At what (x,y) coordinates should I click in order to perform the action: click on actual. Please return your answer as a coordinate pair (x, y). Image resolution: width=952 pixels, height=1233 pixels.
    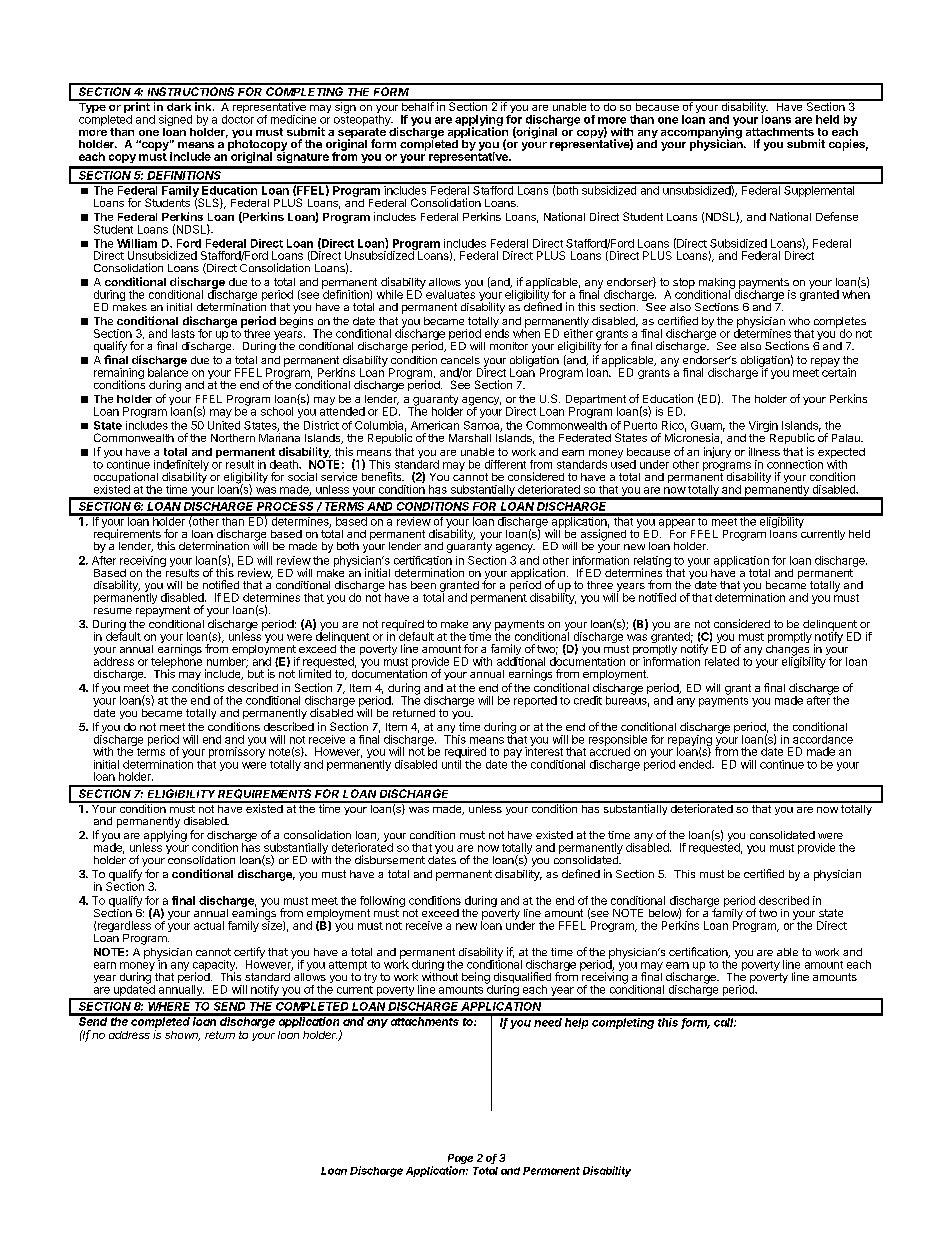
    Looking at the image, I should click on (209, 925).
